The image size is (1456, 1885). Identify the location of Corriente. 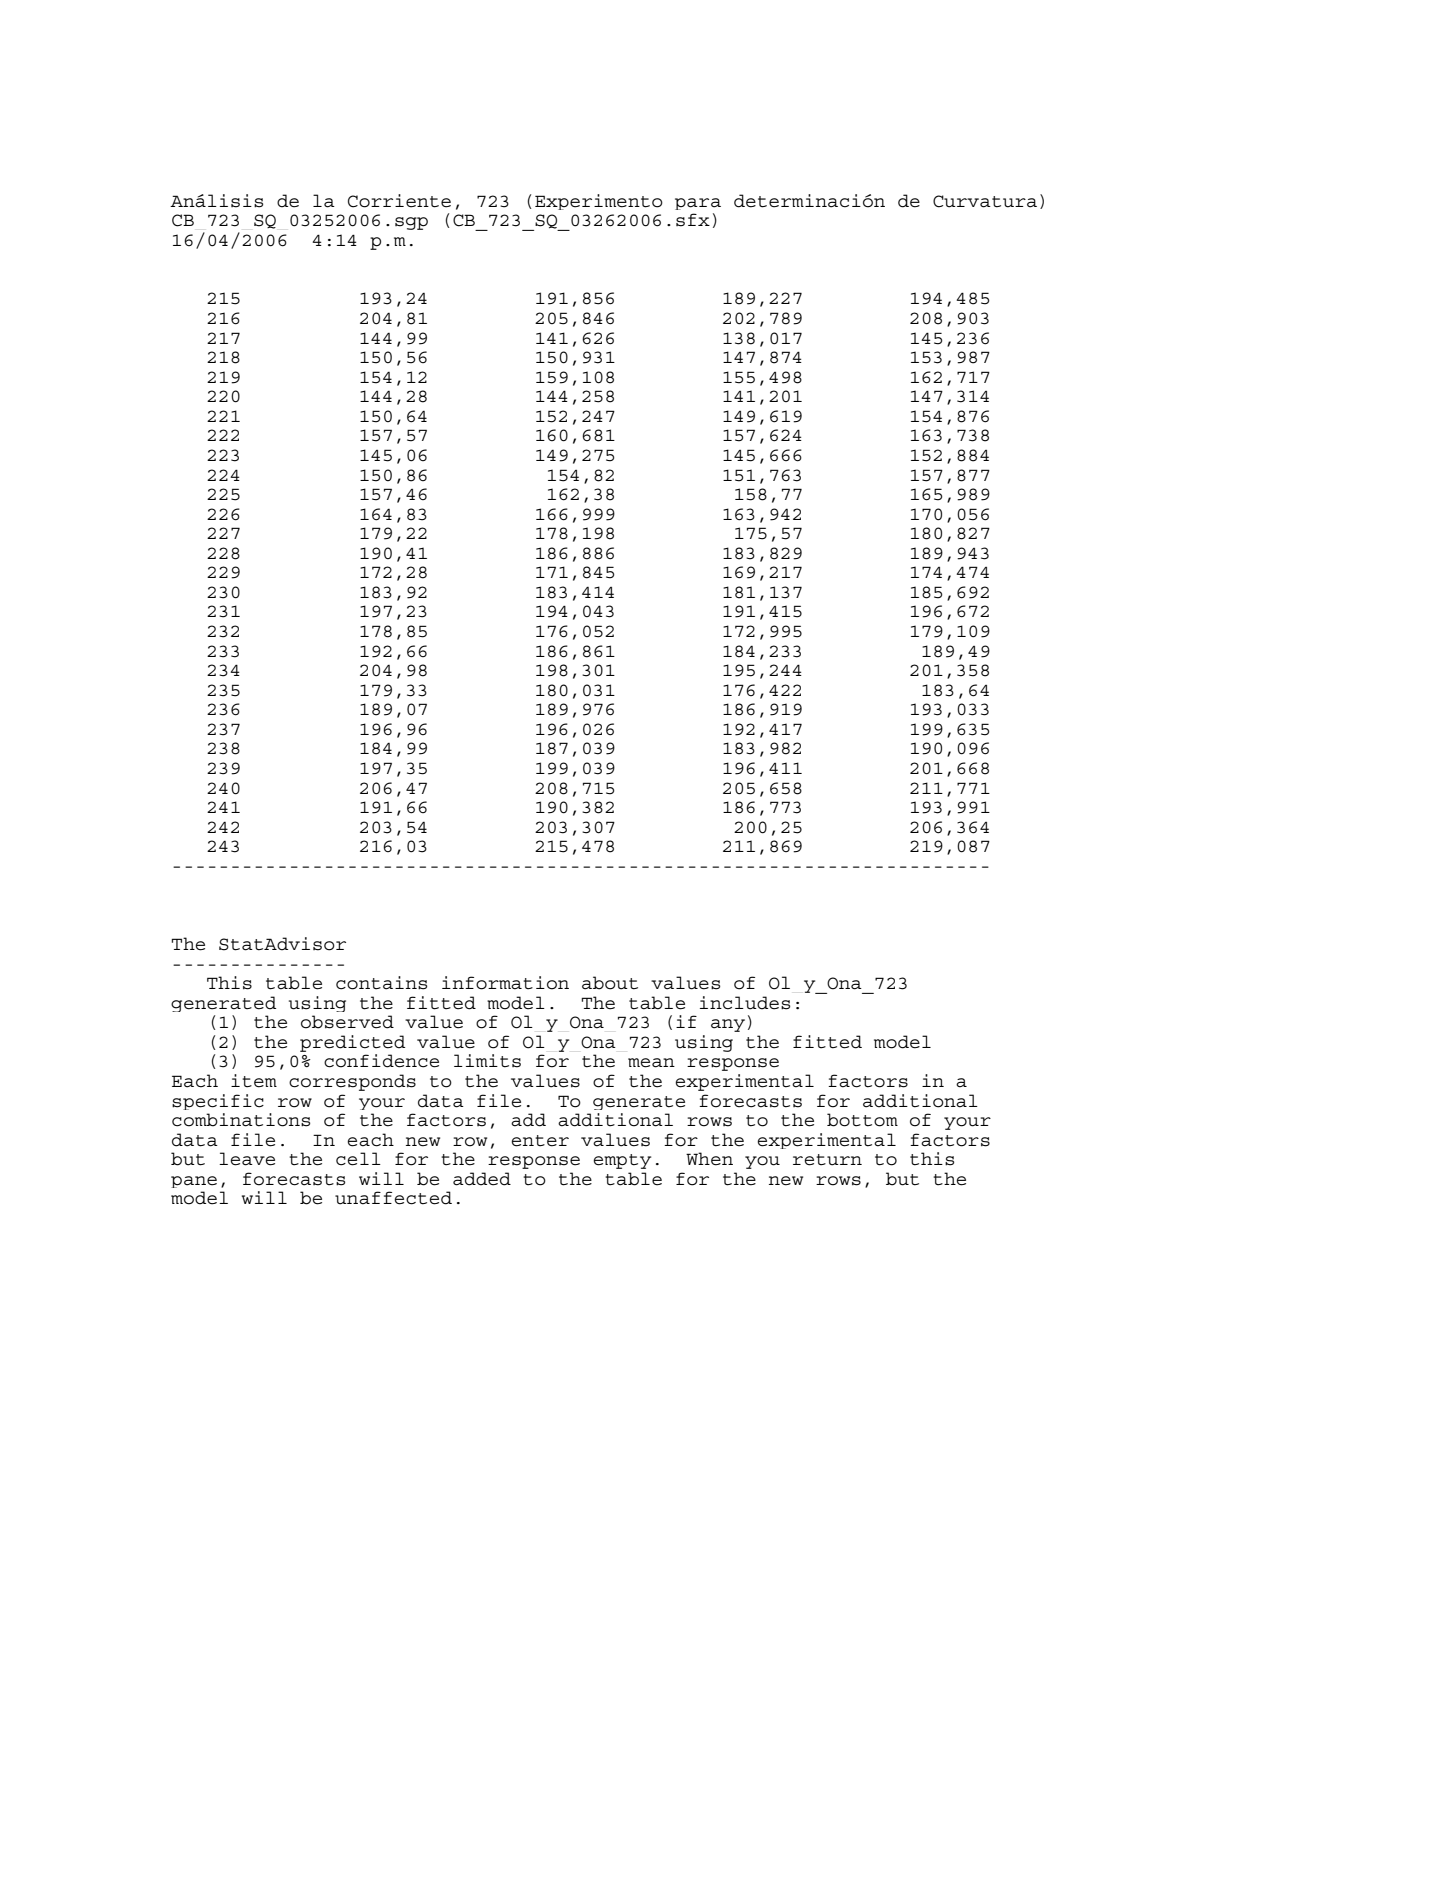
(399, 201).
